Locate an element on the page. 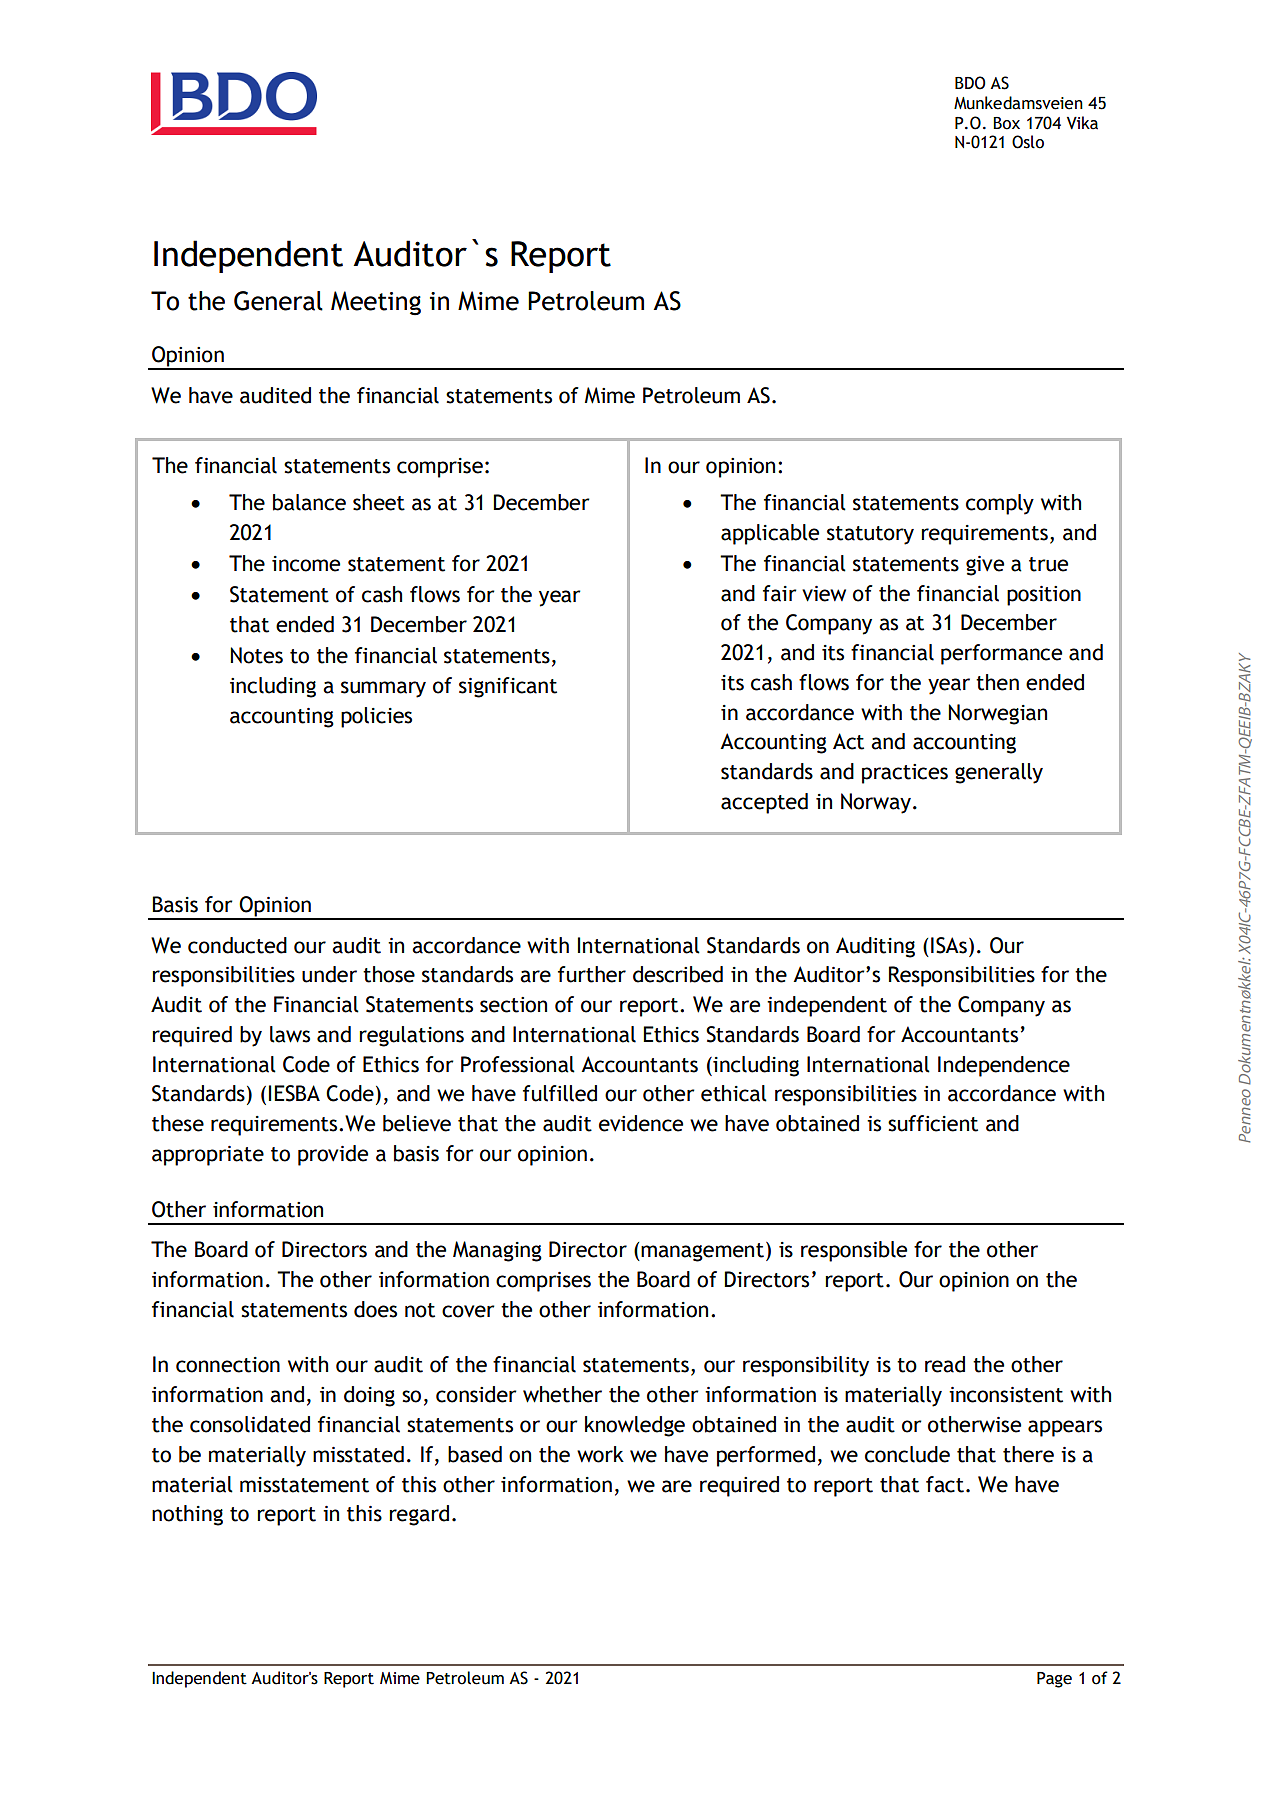  conducted is located at coordinates (237, 945).
